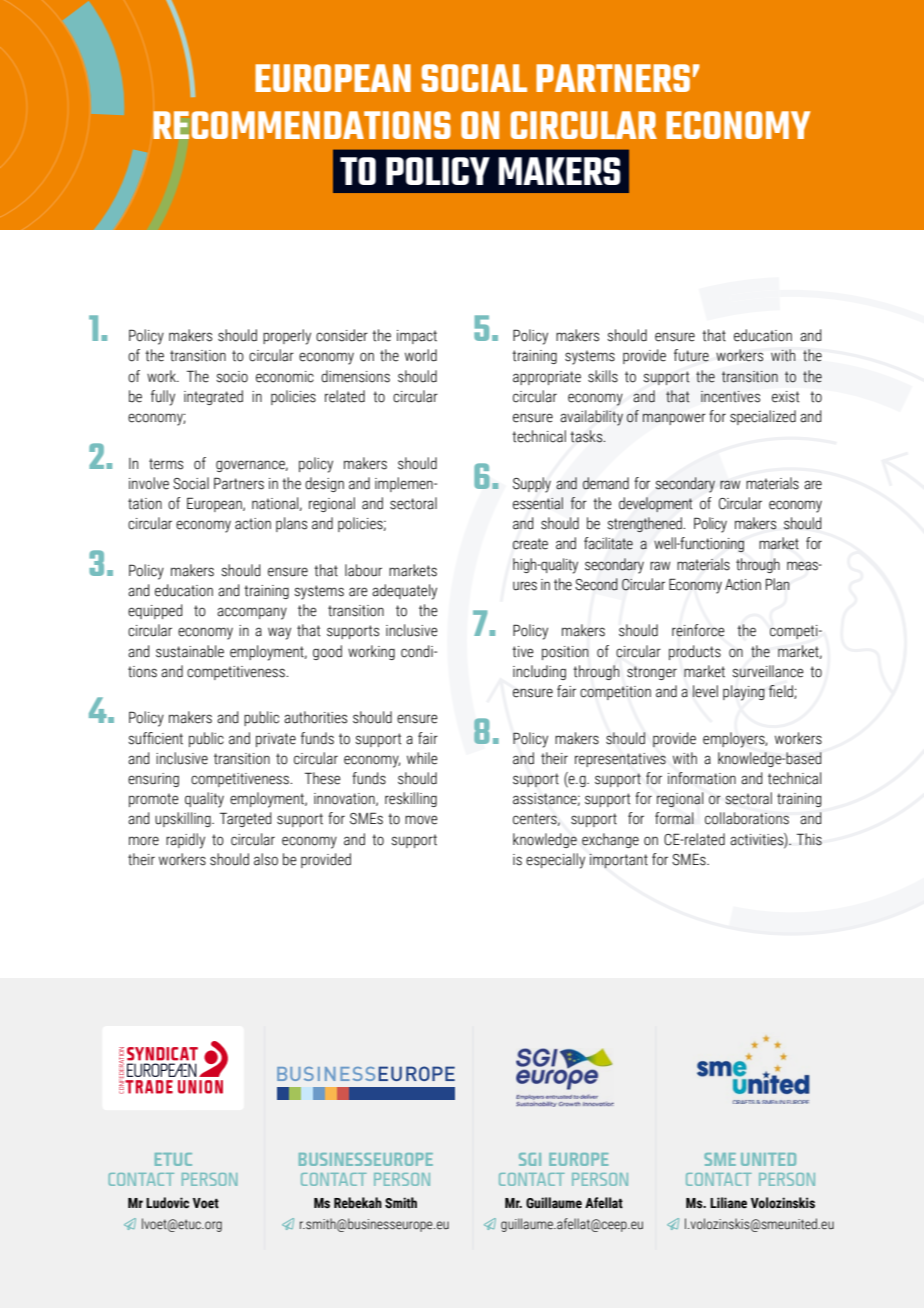 The image size is (924, 1308). Describe the element at coordinates (167, 1203) in the screenshot. I see `Ludovic` at that location.
